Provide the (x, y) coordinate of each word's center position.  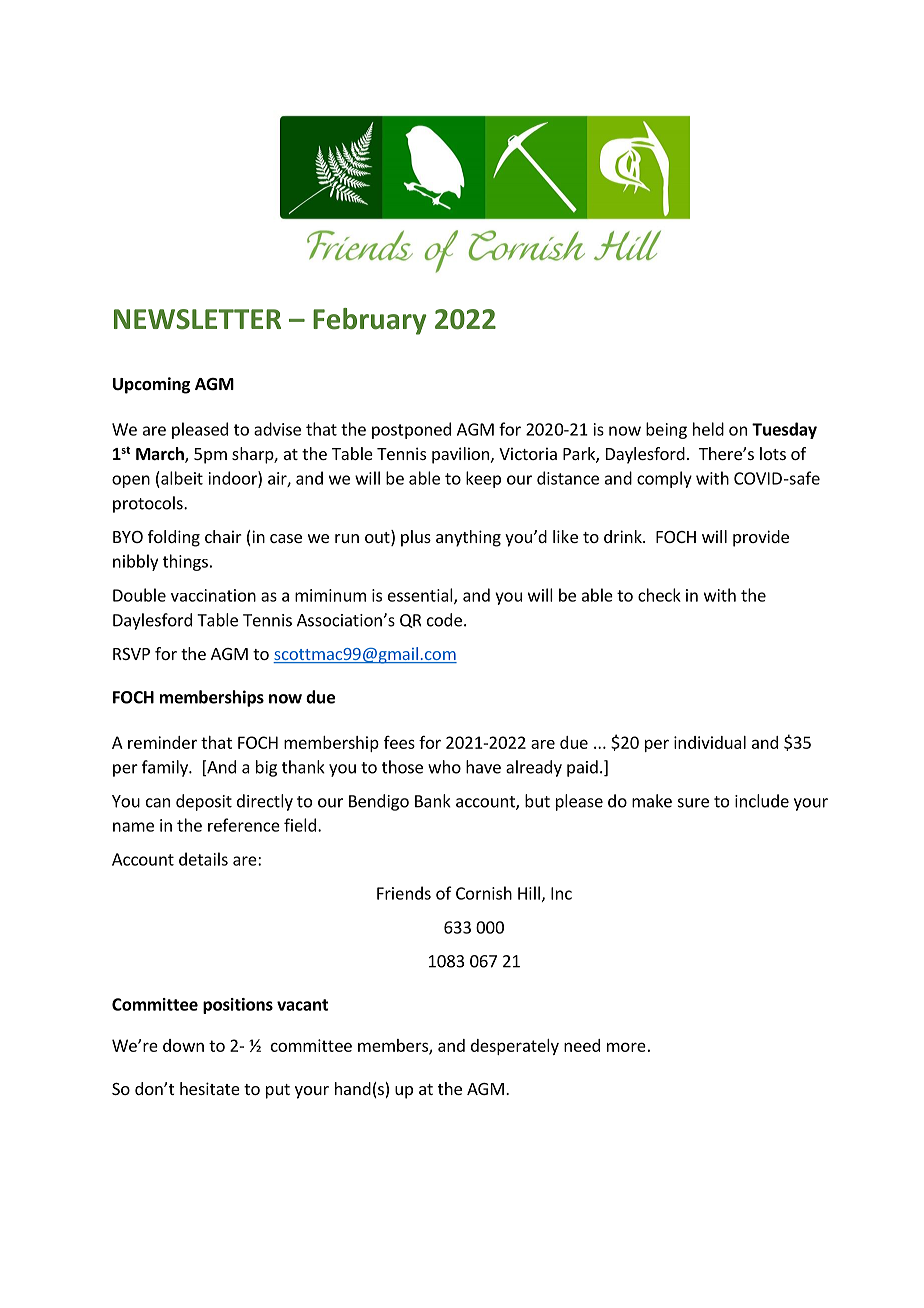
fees (399, 742)
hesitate (210, 1088)
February (370, 321)
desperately (515, 1047)
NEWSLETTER (197, 319)
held (708, 429)
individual (710, 742)
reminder (162, 742)
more (626, 1047)
